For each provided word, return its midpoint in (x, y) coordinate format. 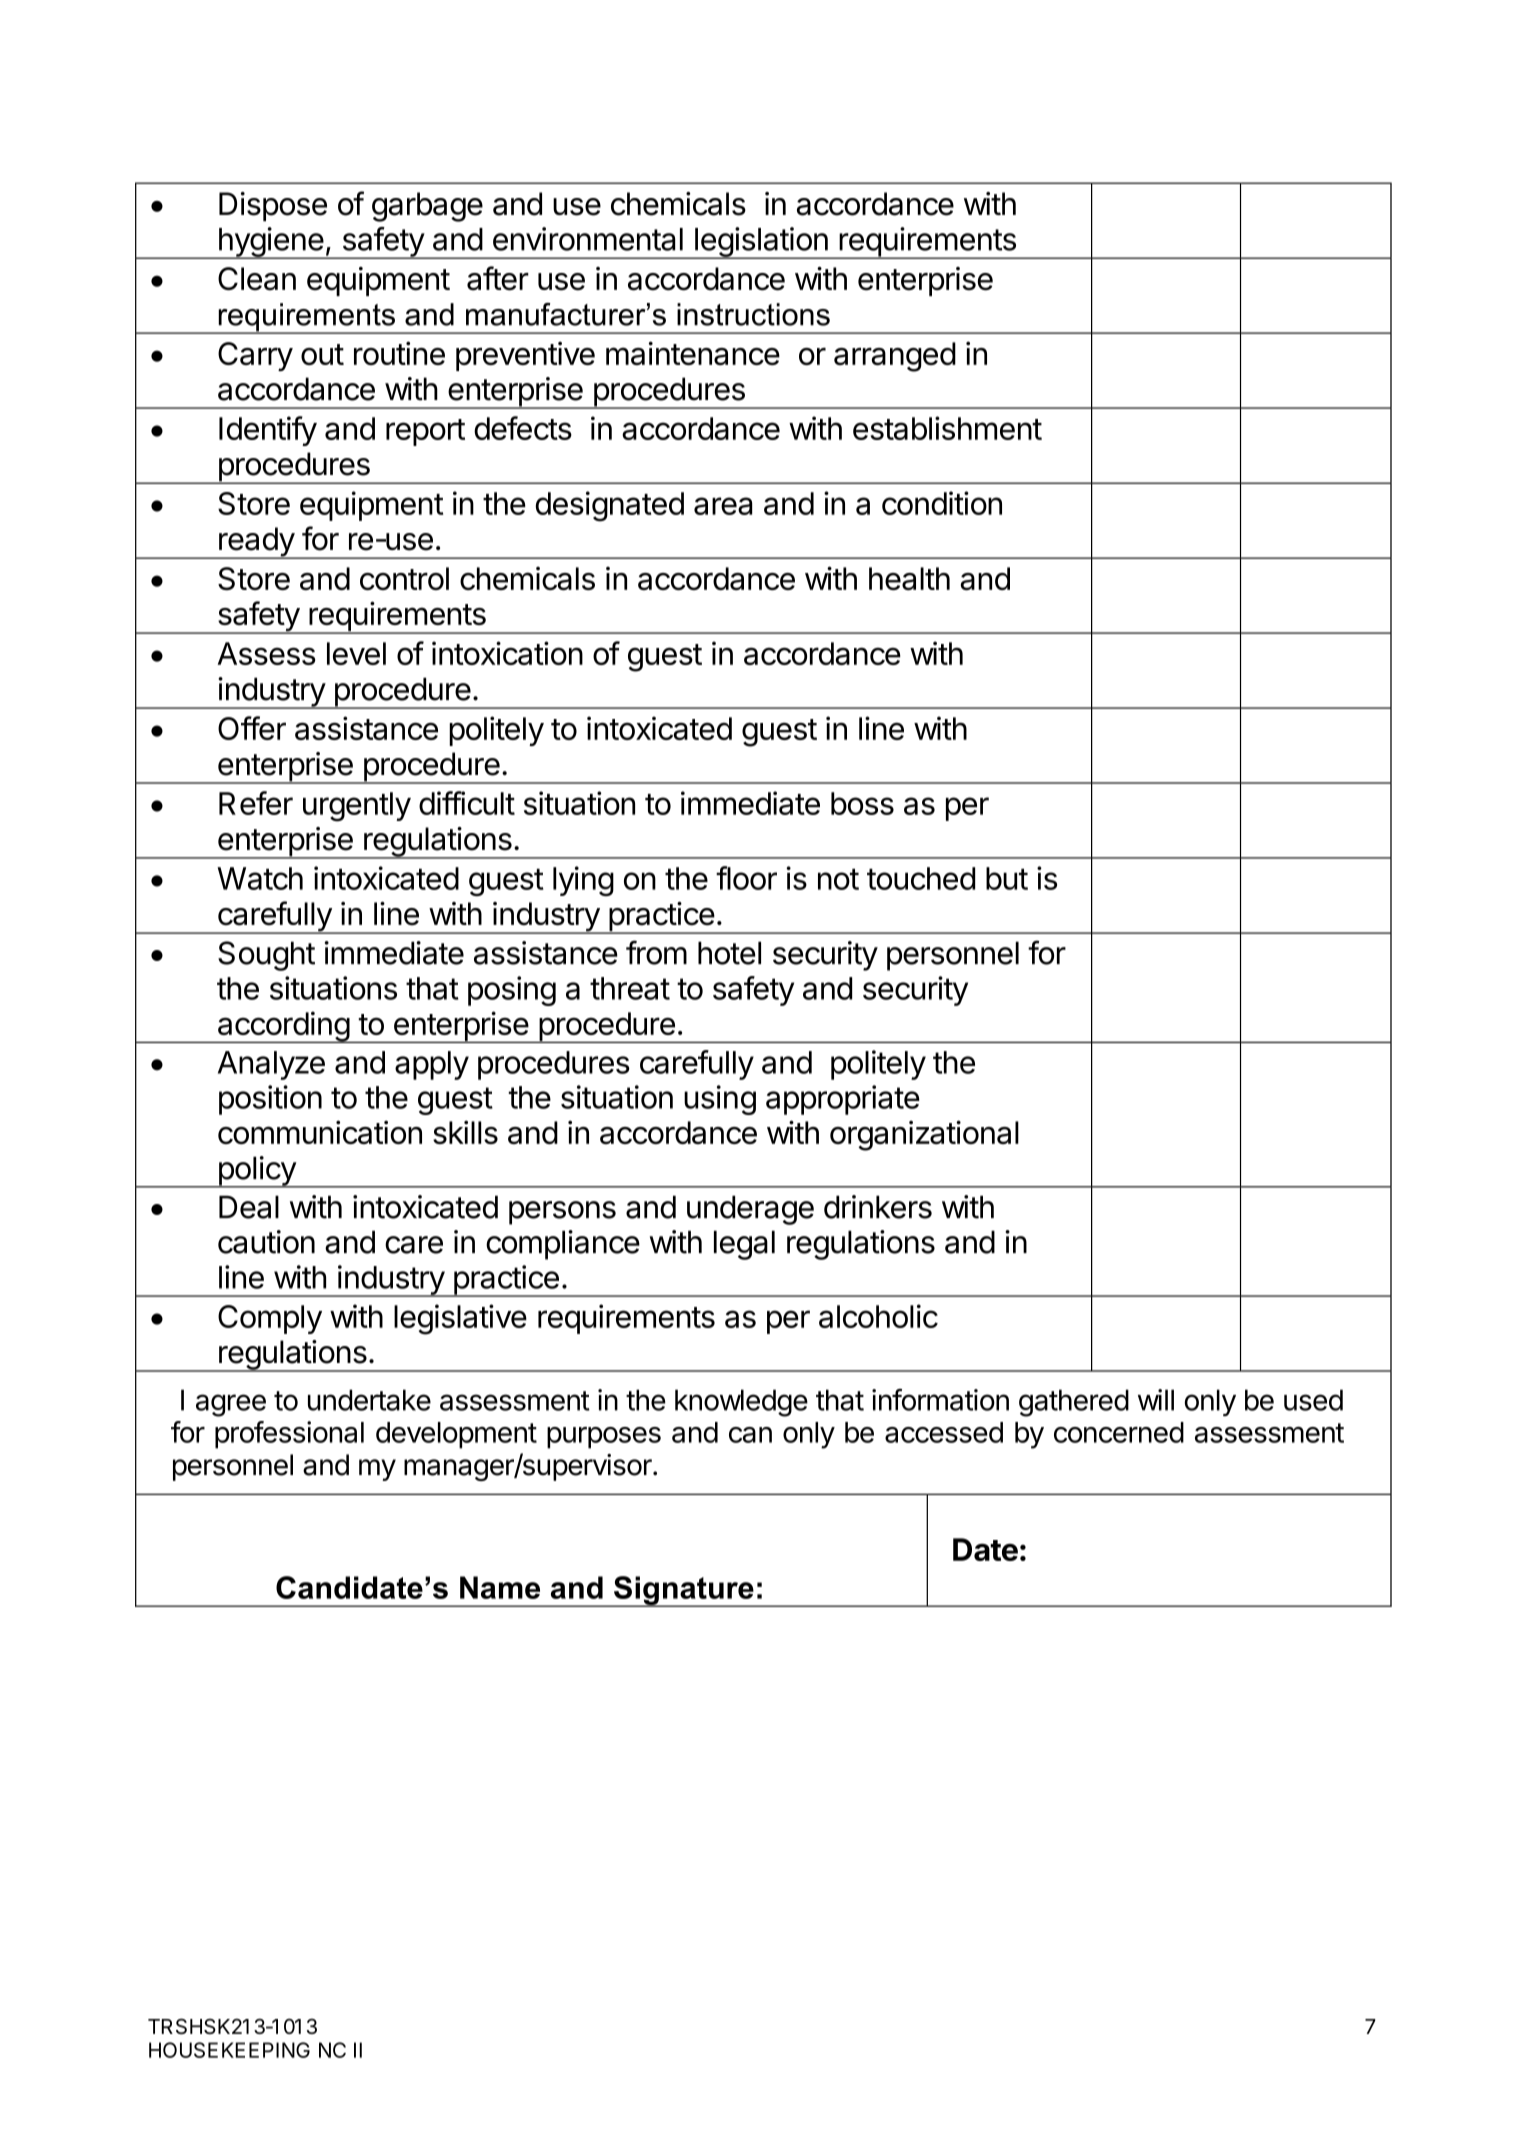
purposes (604, 1438)
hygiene (270, 243)
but (1007, 878)
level (356, 653)
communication (320, 1132)
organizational (924, 1135)
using (720, 1100)
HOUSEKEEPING (229, 2050)
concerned (1119, 1432)
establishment (947, 428)
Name (500, 1587)
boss (862, 803)
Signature (684, 1591)
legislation (760, 243)
